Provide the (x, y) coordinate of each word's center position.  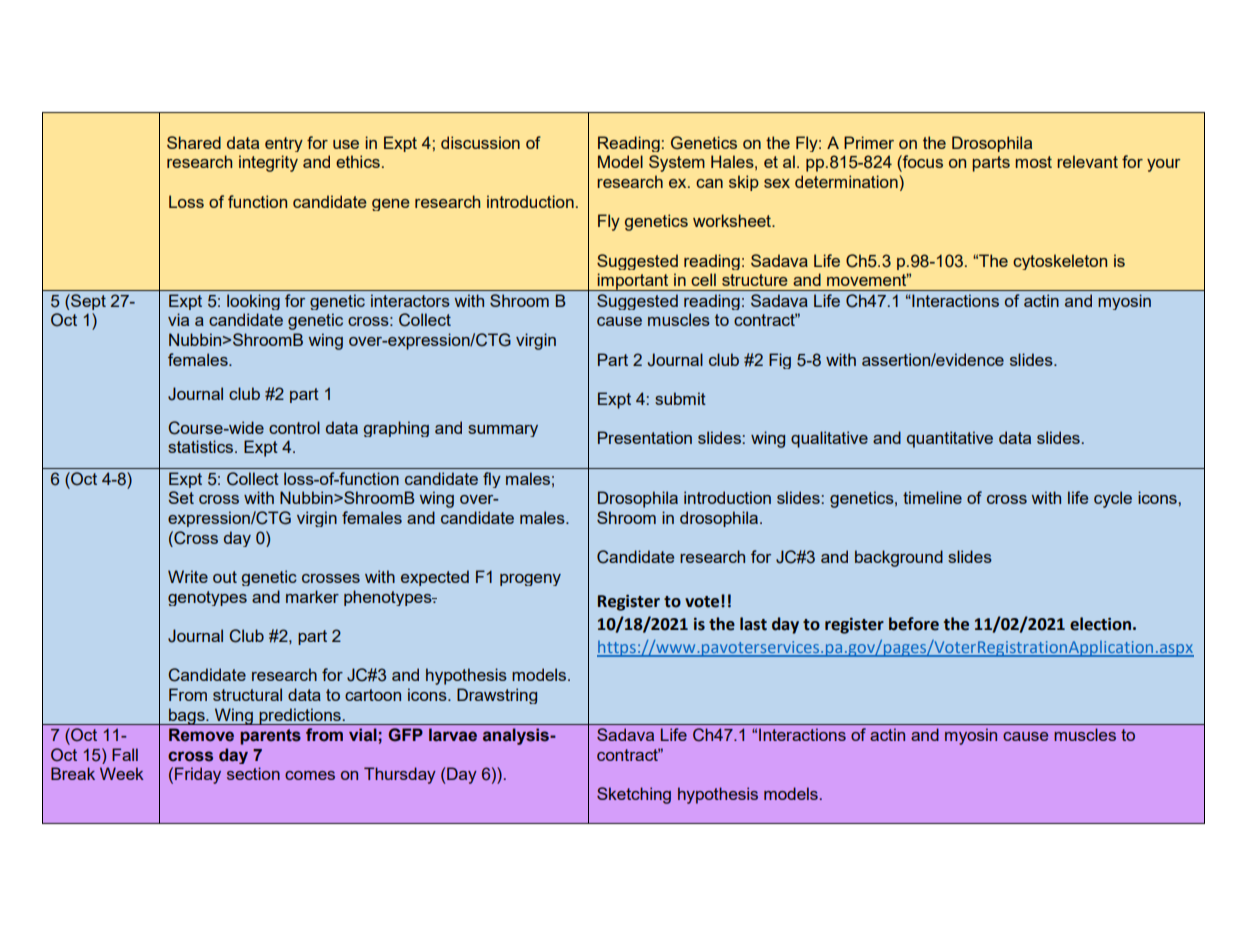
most (1033, 162)
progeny (530, 580)
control (294, 427)
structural (247, 694)
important (633, 282)
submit (680, 398)
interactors (410, 300)
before (914, 624)
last (753, 624)
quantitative (950, 439)
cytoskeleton (1060, 262)
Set (181, 497)
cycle (1113, 499)
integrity (268, 163)
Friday (198, 775)
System (677, 163)
